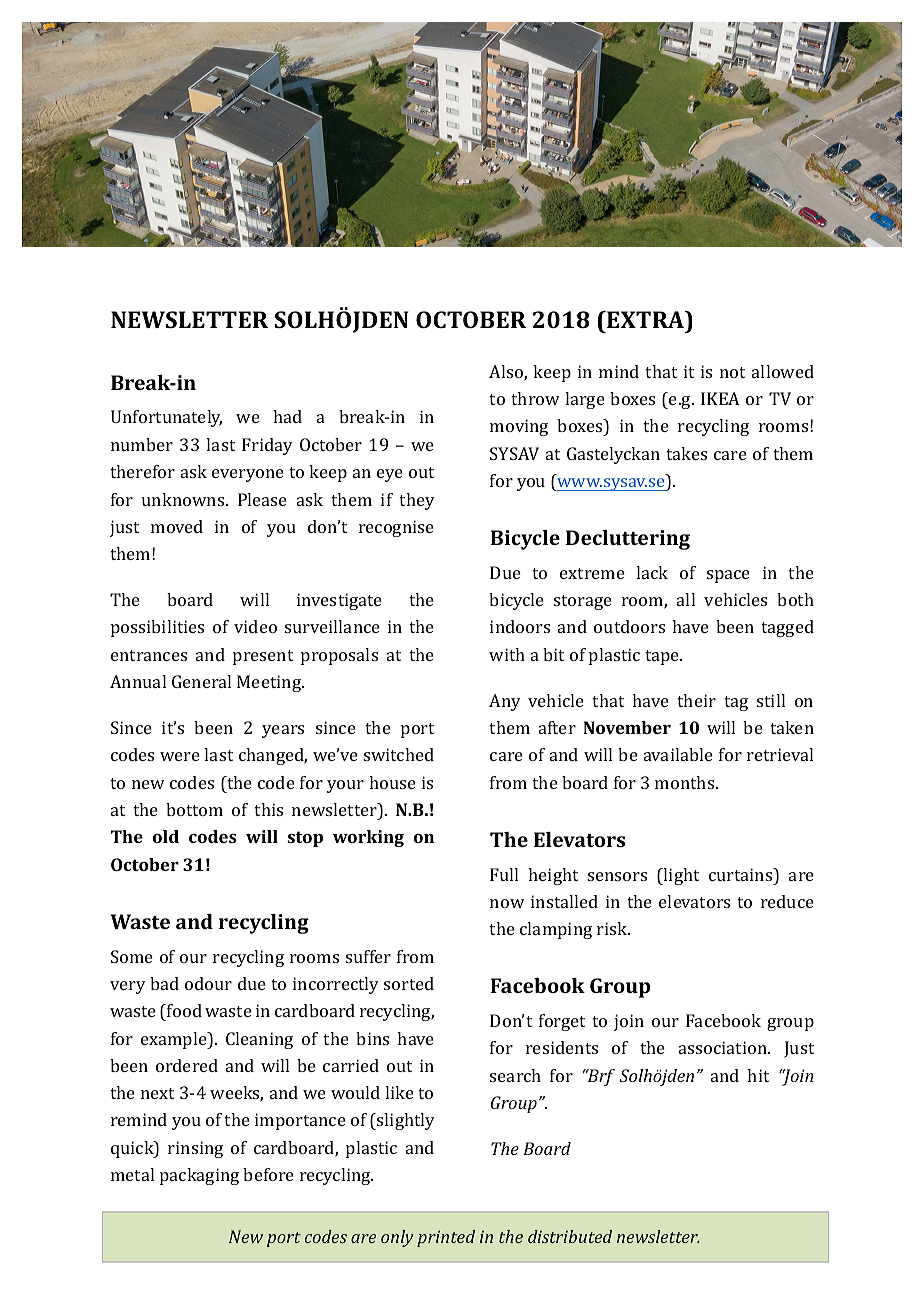 The width and height of the image is (924, 1308). I want to click on search, so click(515, 1075).
